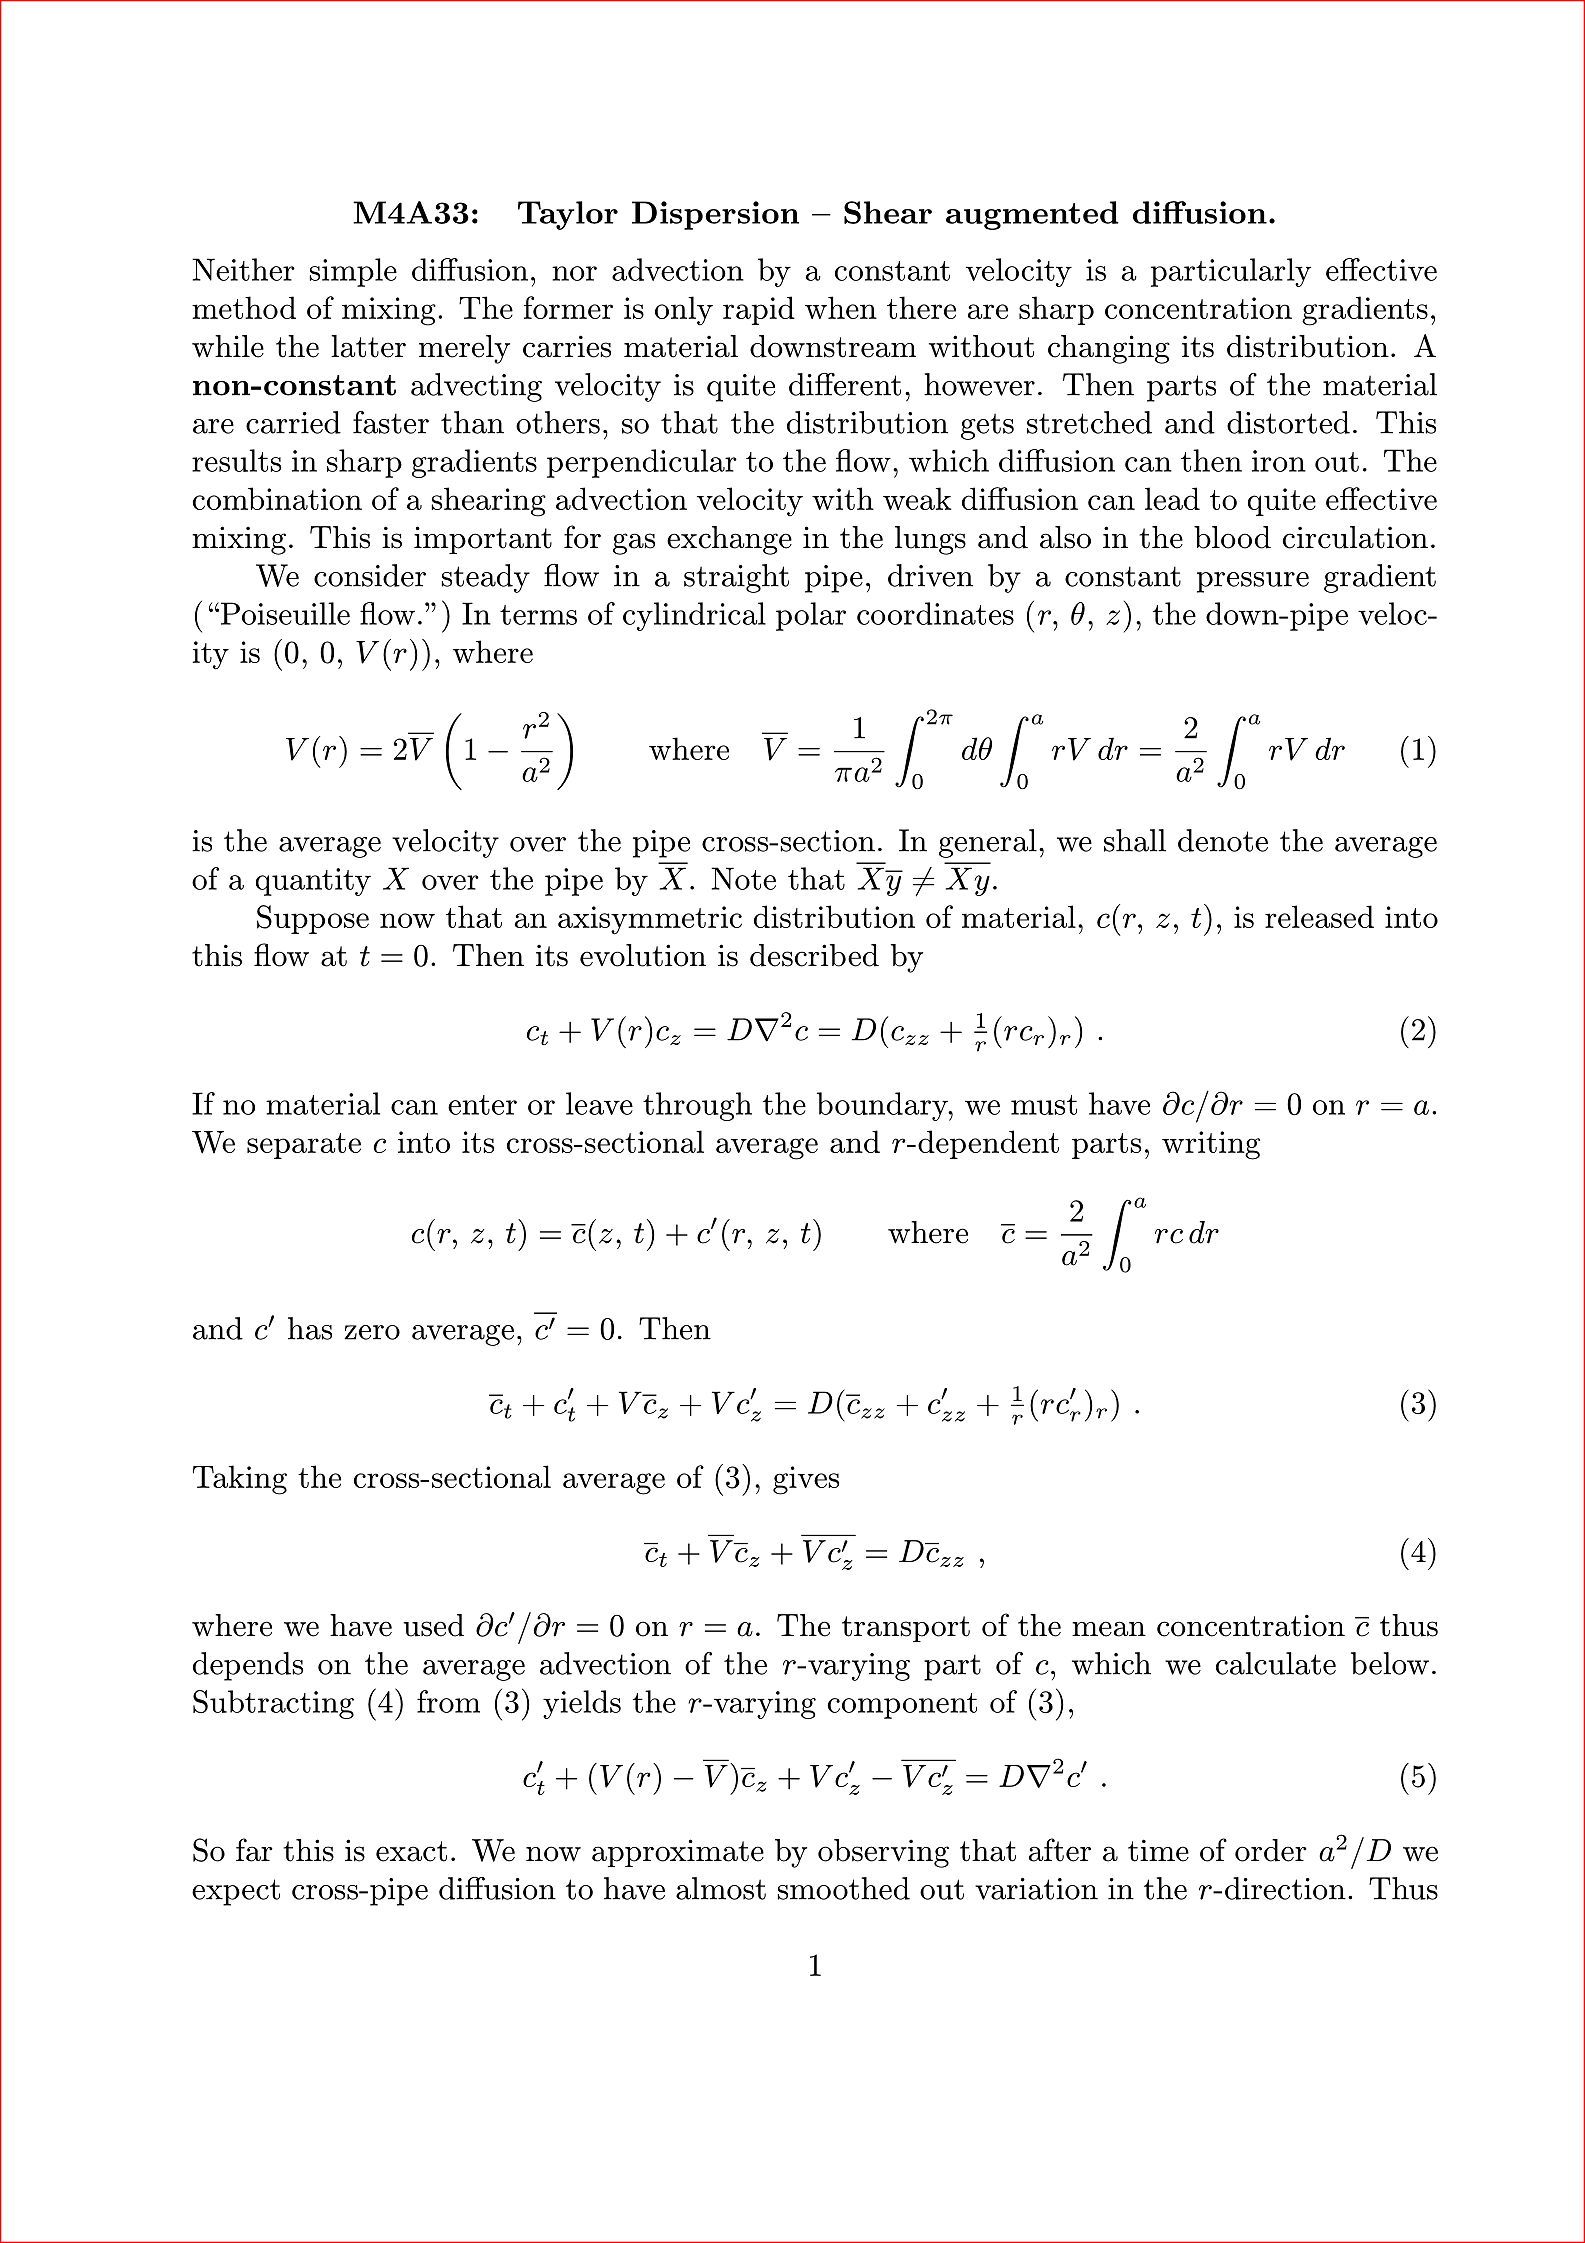  I want to click on mean, so click(1109, 1629).
